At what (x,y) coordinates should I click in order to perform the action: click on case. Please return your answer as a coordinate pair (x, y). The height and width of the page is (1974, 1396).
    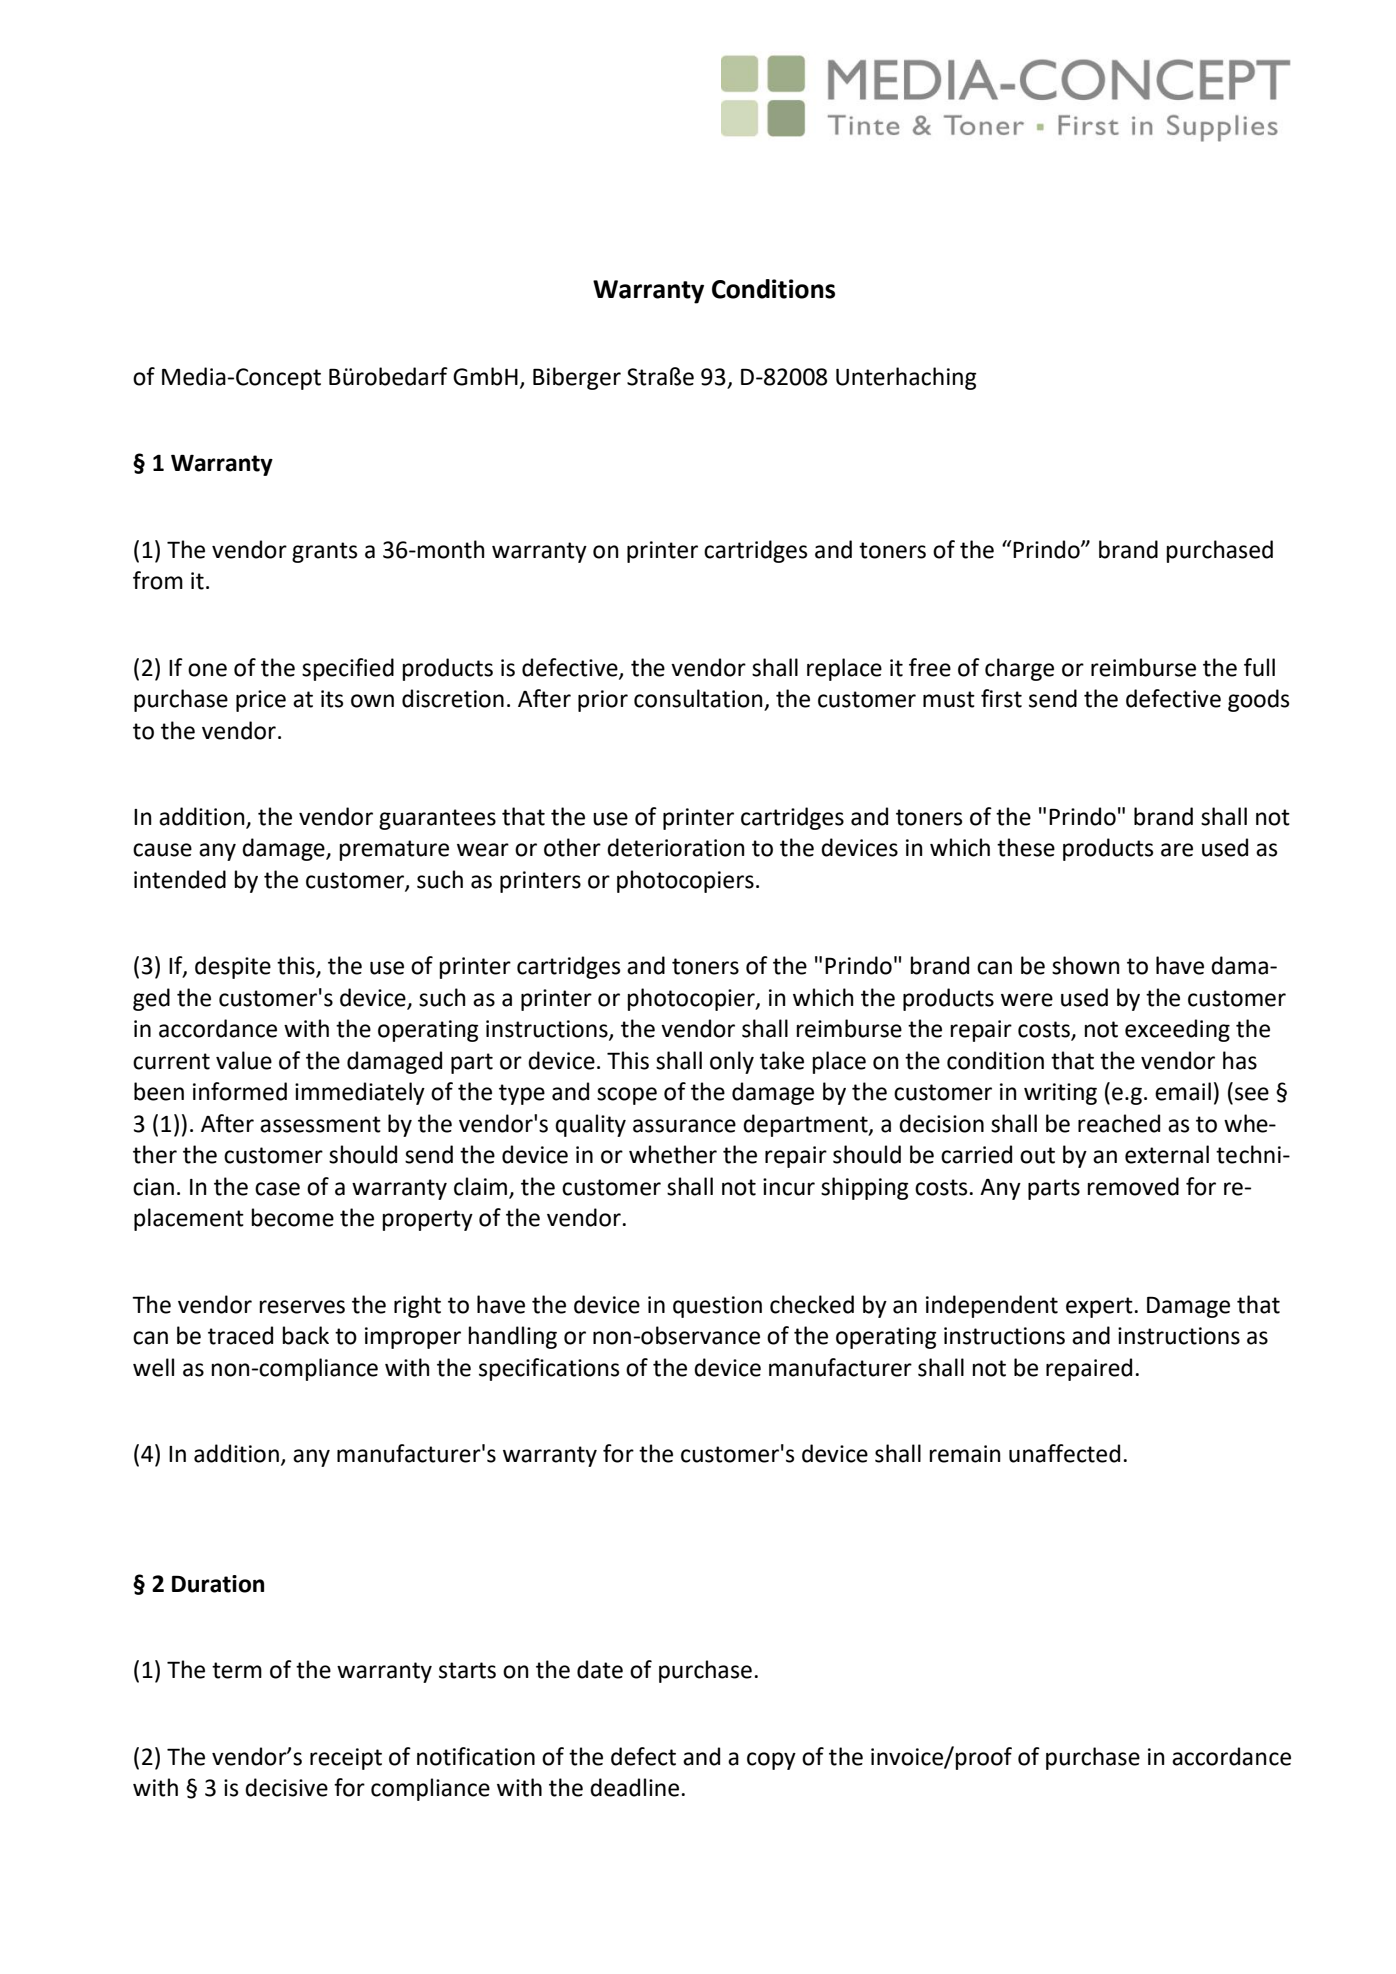
    Looking at the image, I should click on (277, 1189).
